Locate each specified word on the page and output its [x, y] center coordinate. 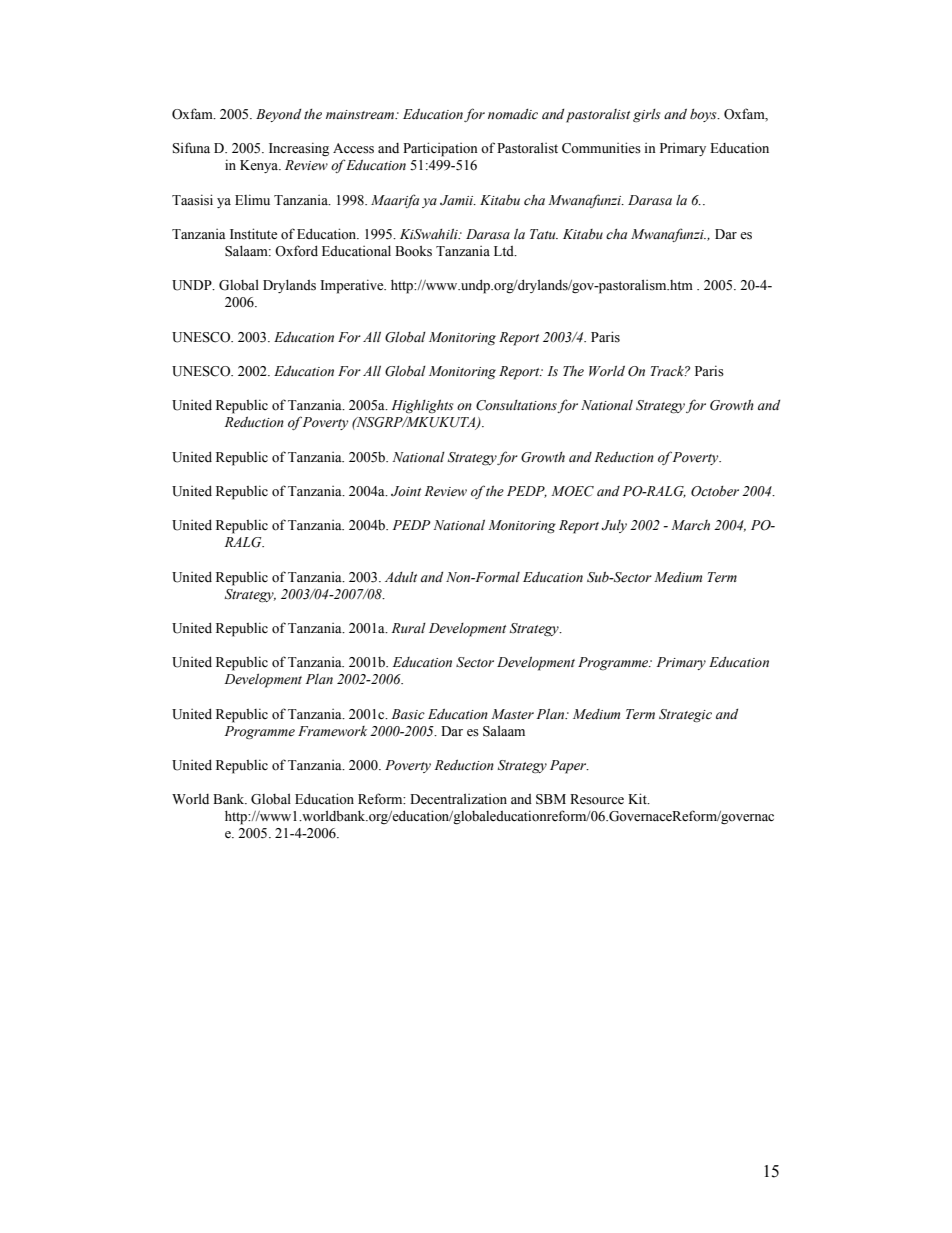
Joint [406, 491]
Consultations [517, 406]
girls [647, 116]
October [715, 491]
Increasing [299, 149]
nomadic [513, 114]
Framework [332, 731]
